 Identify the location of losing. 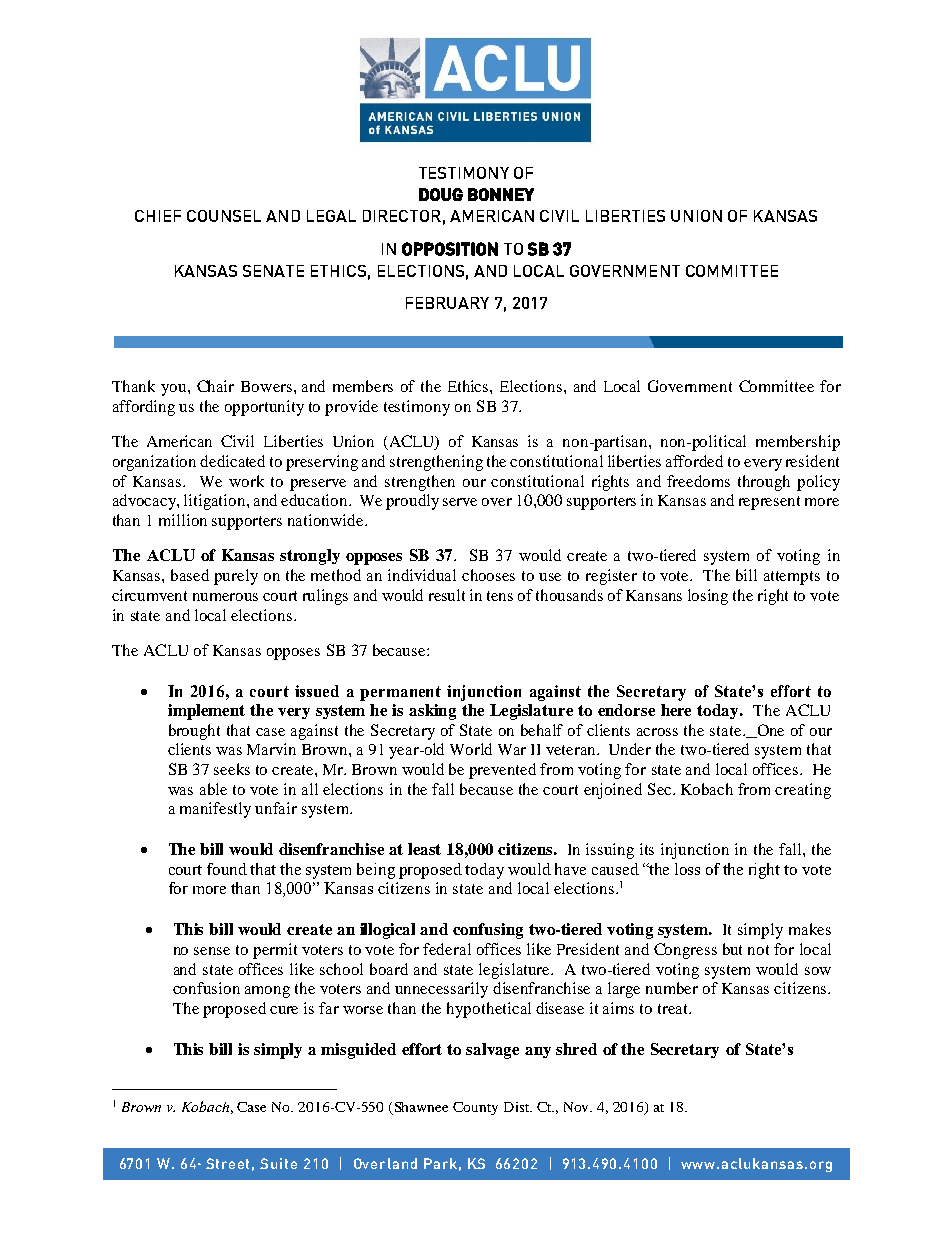
(708, 597).
